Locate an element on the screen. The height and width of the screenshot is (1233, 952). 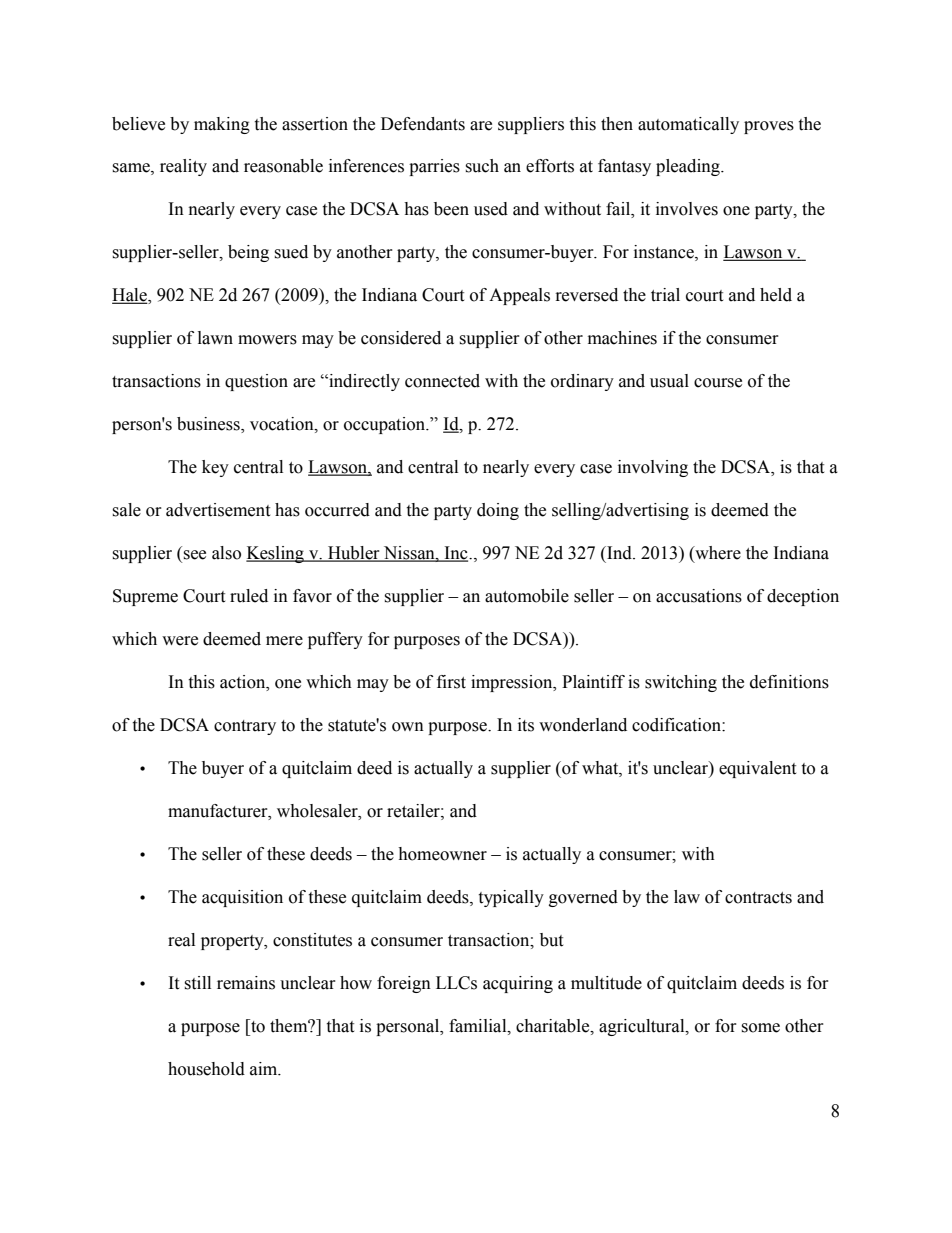
lawn is located at coordinates (215, 338).
